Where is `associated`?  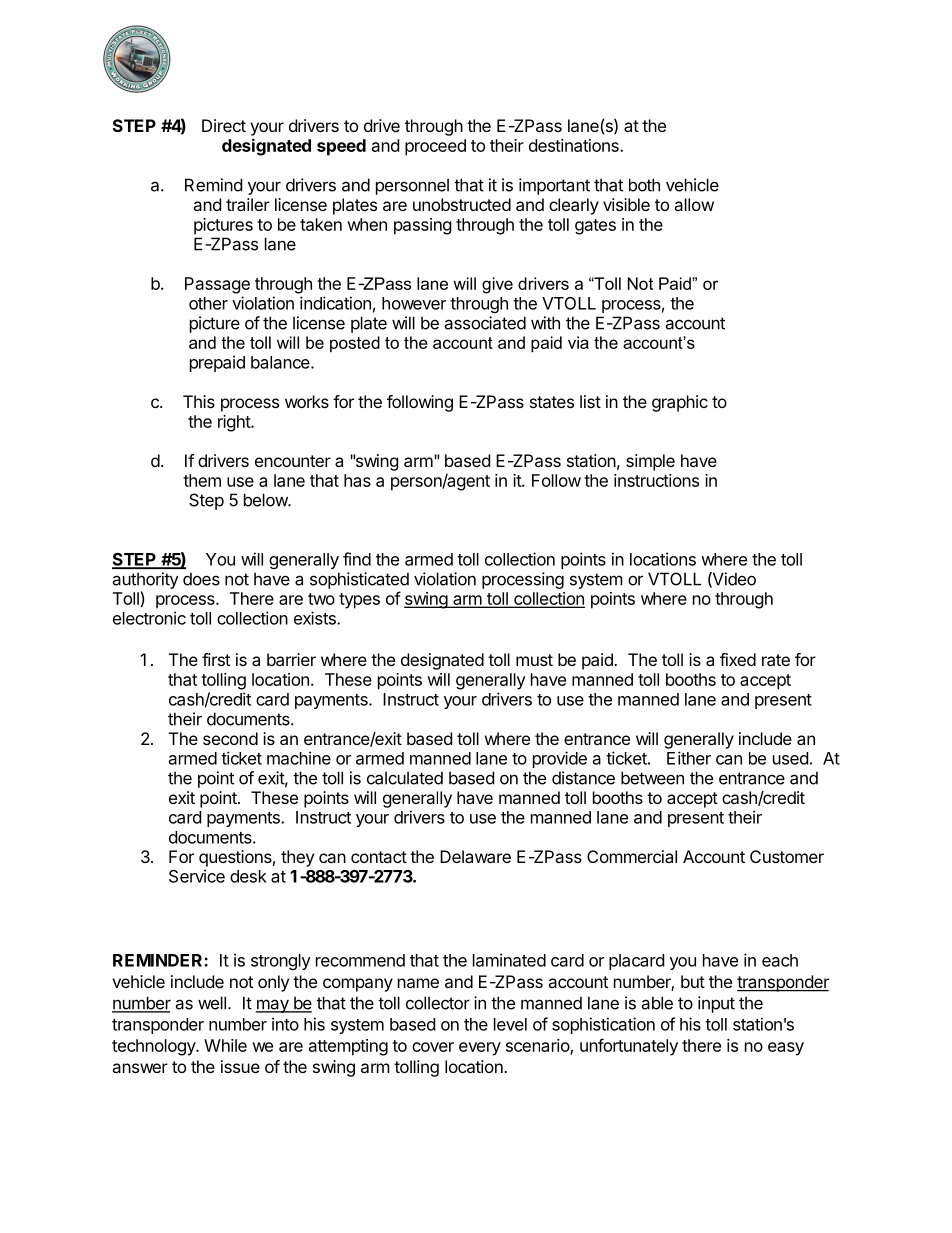
associated is located at coordinates (485, 323).
